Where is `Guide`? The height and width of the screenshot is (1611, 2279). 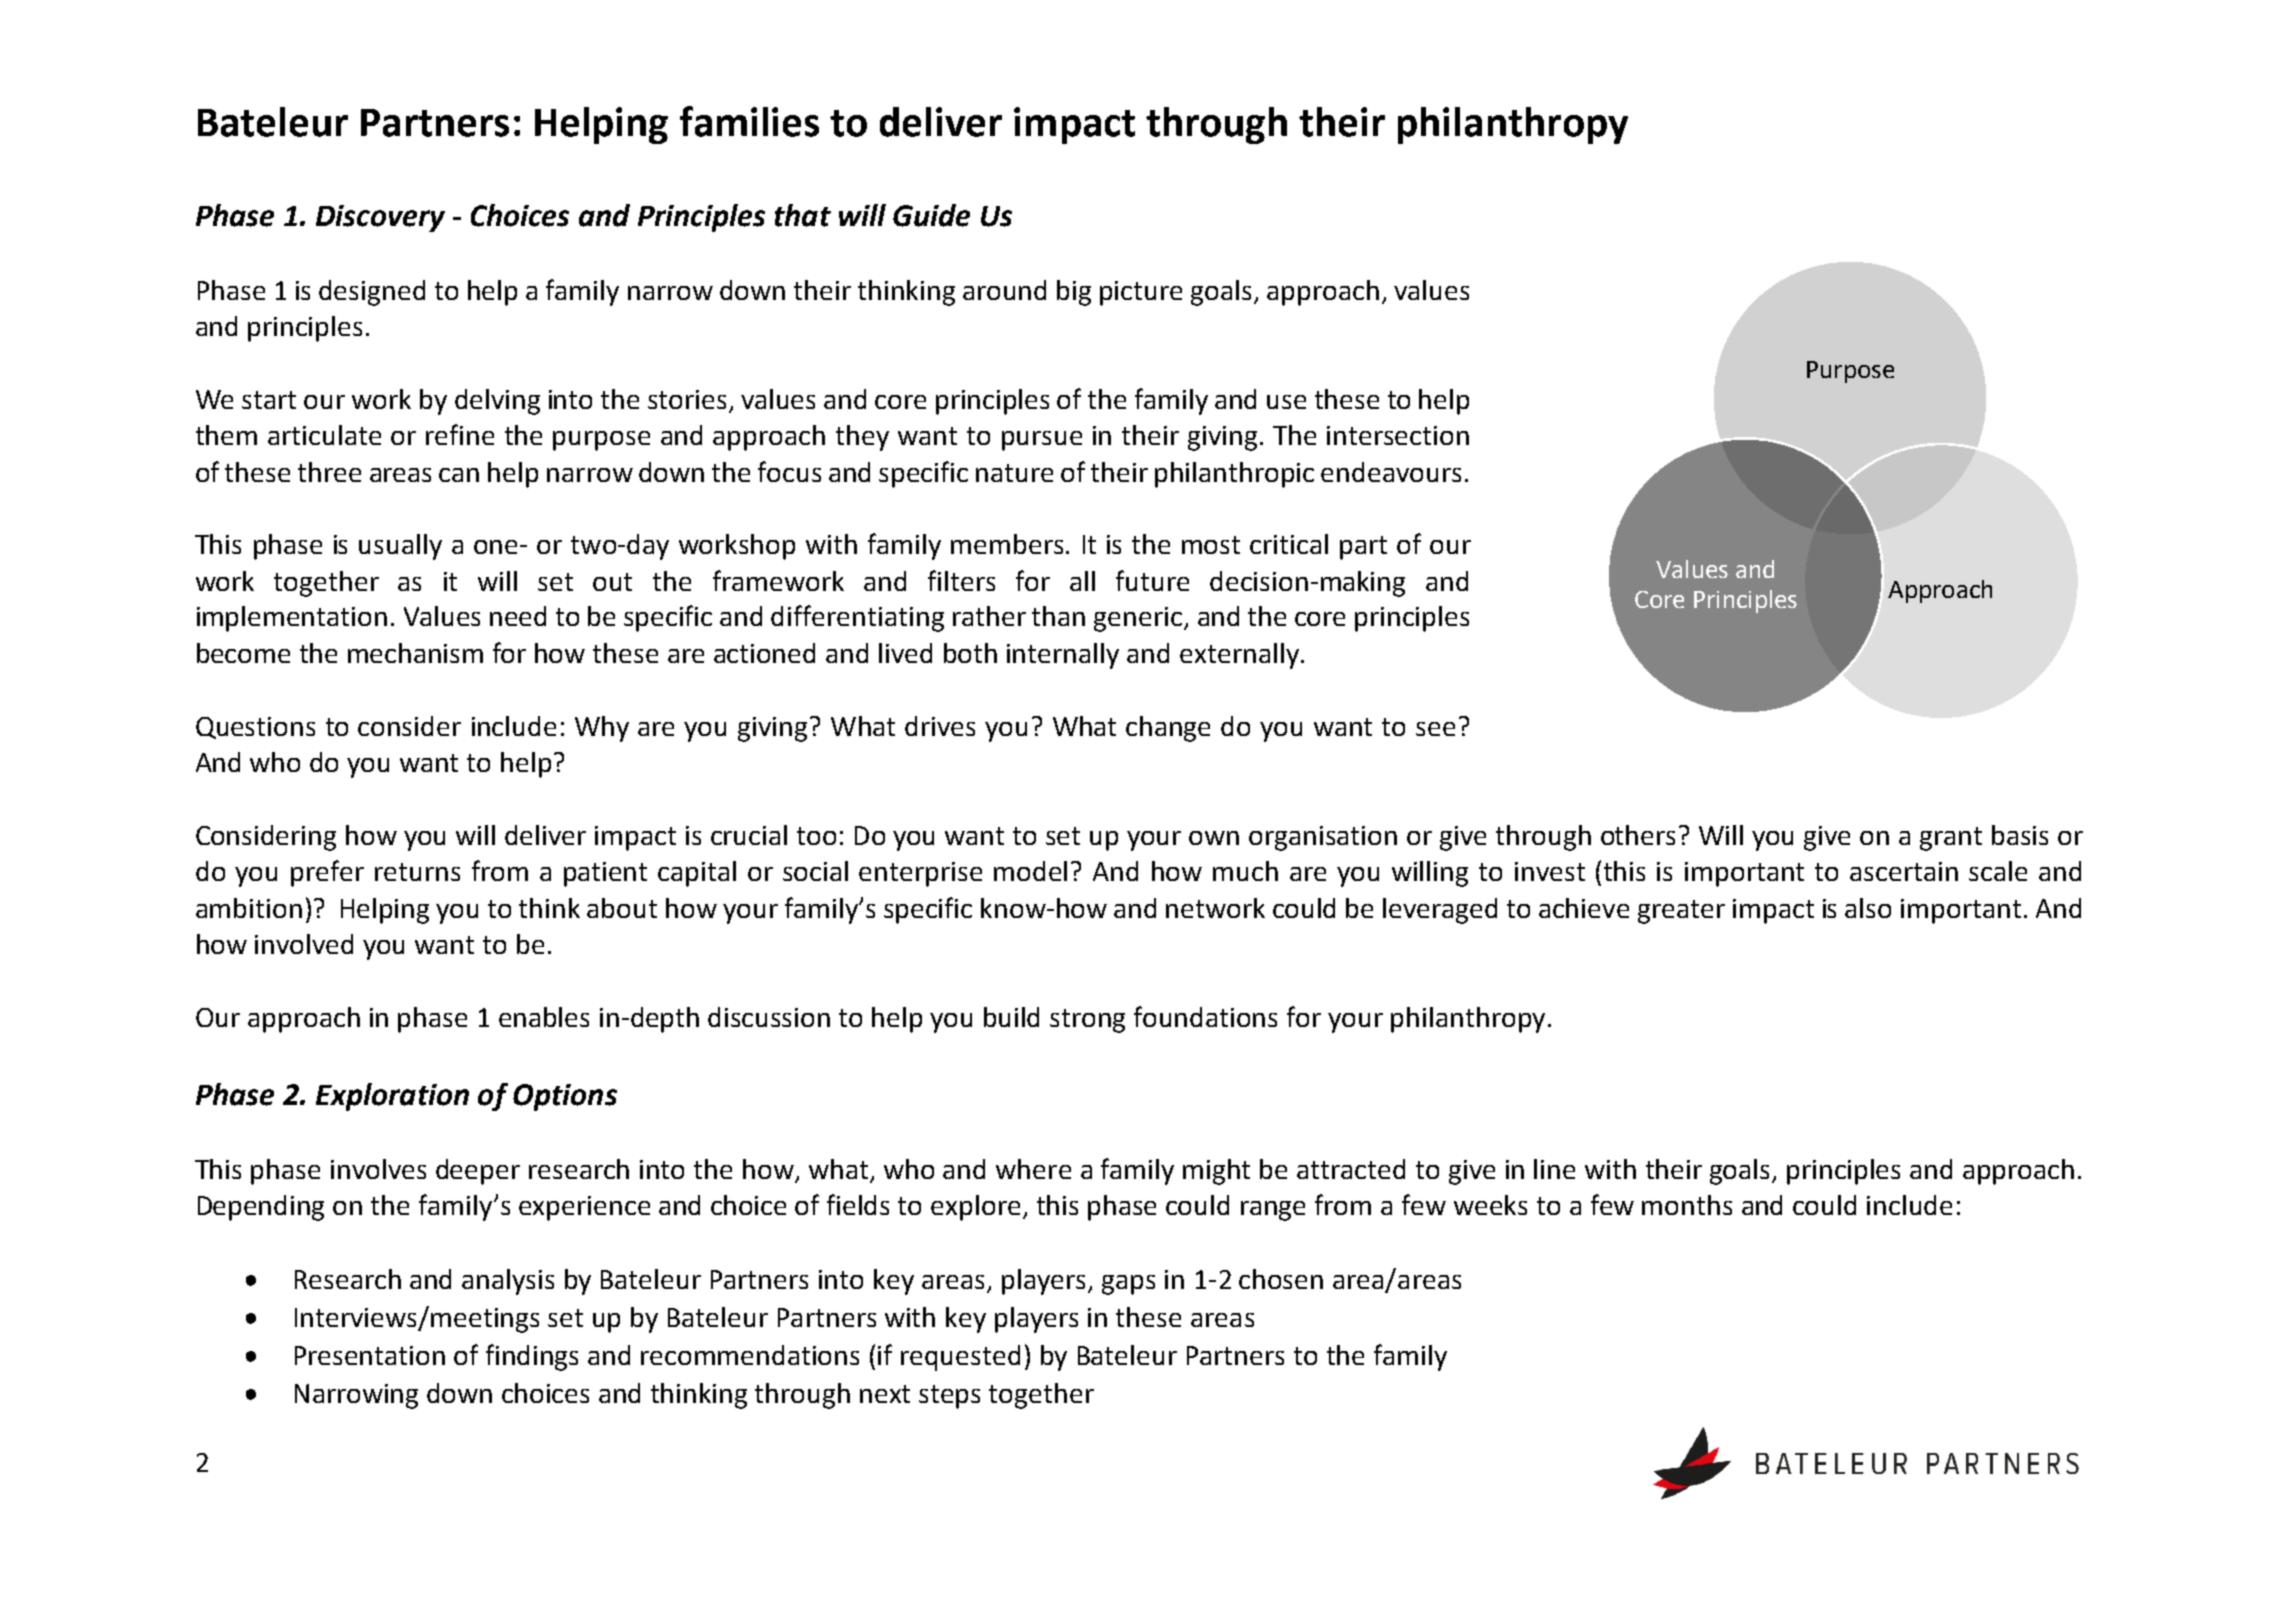
Guide is located at coordinates (931, 215).
